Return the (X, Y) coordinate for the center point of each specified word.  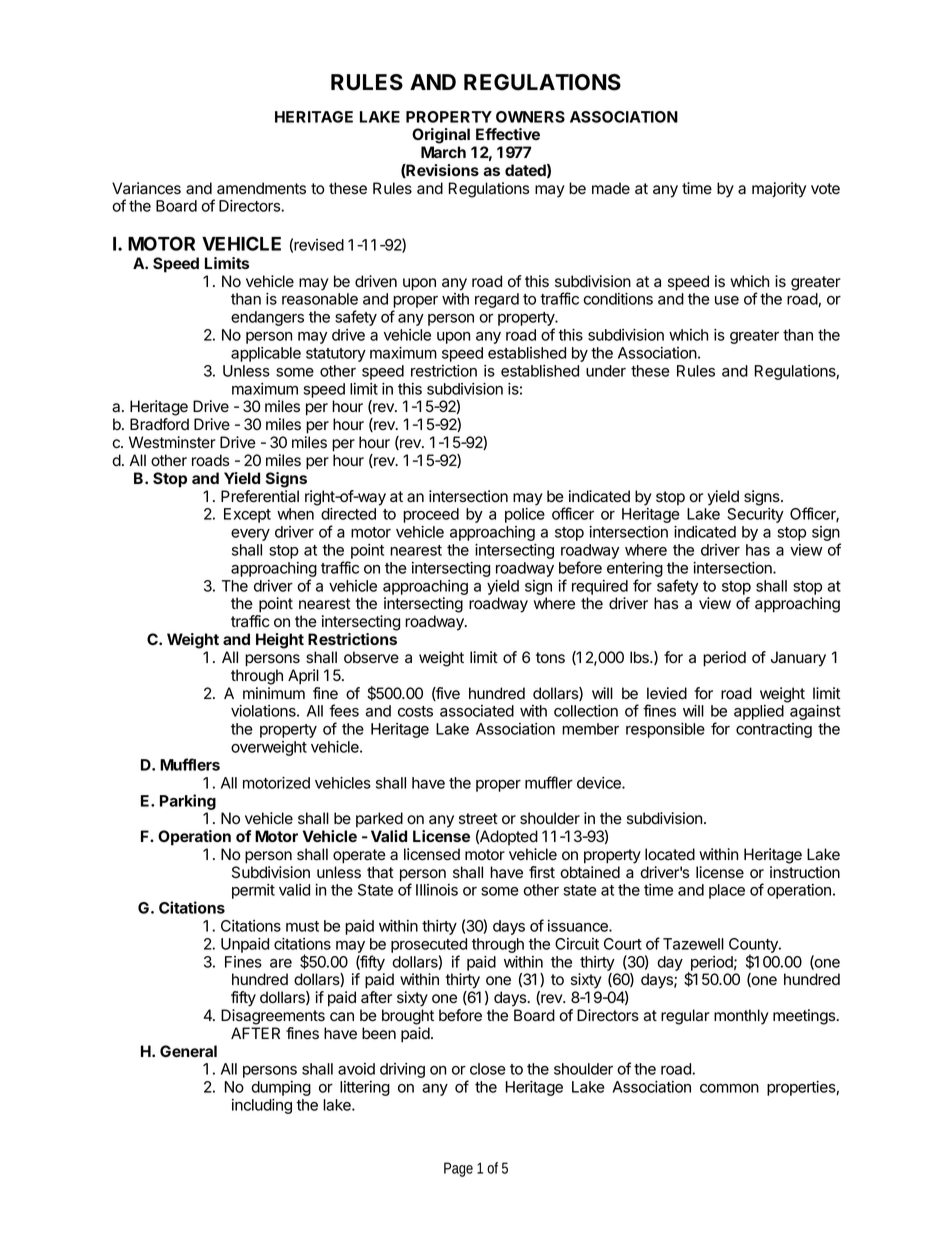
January (798, 659)
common (729, 1088)
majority (779, 190)
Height (280, 641)
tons (550, 658)
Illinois (437, 890)
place (727, 891)
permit (253, 891)
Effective (508, 134)
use (727, 300)
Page (458, 1169)
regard (497, 300)
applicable (266, 354)
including (262, 1106)
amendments (261, 188)
